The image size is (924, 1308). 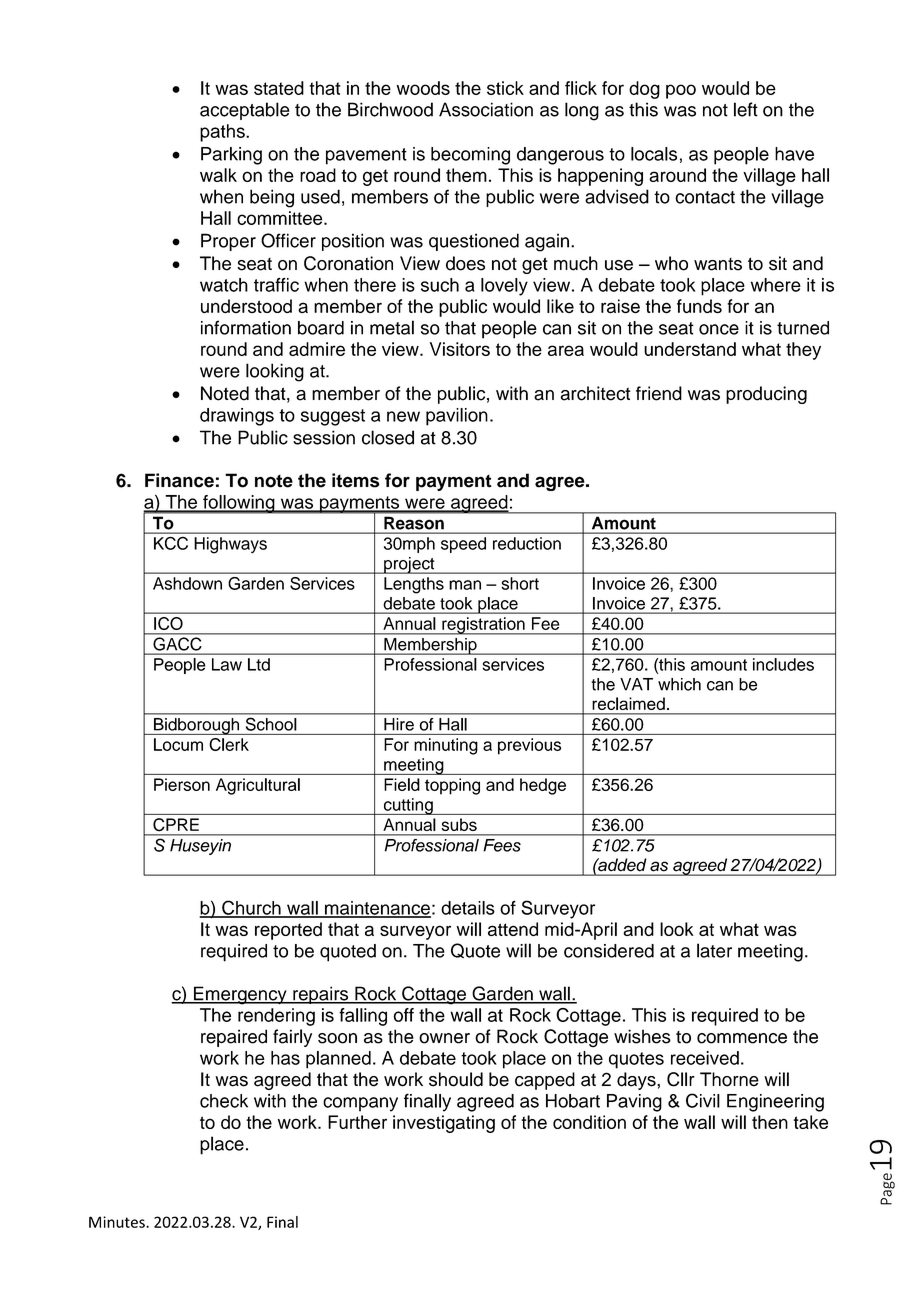 What do you see at coordinates (251, 908) in the screenshot?
I see `Church` at bounding box center [251, 908].
